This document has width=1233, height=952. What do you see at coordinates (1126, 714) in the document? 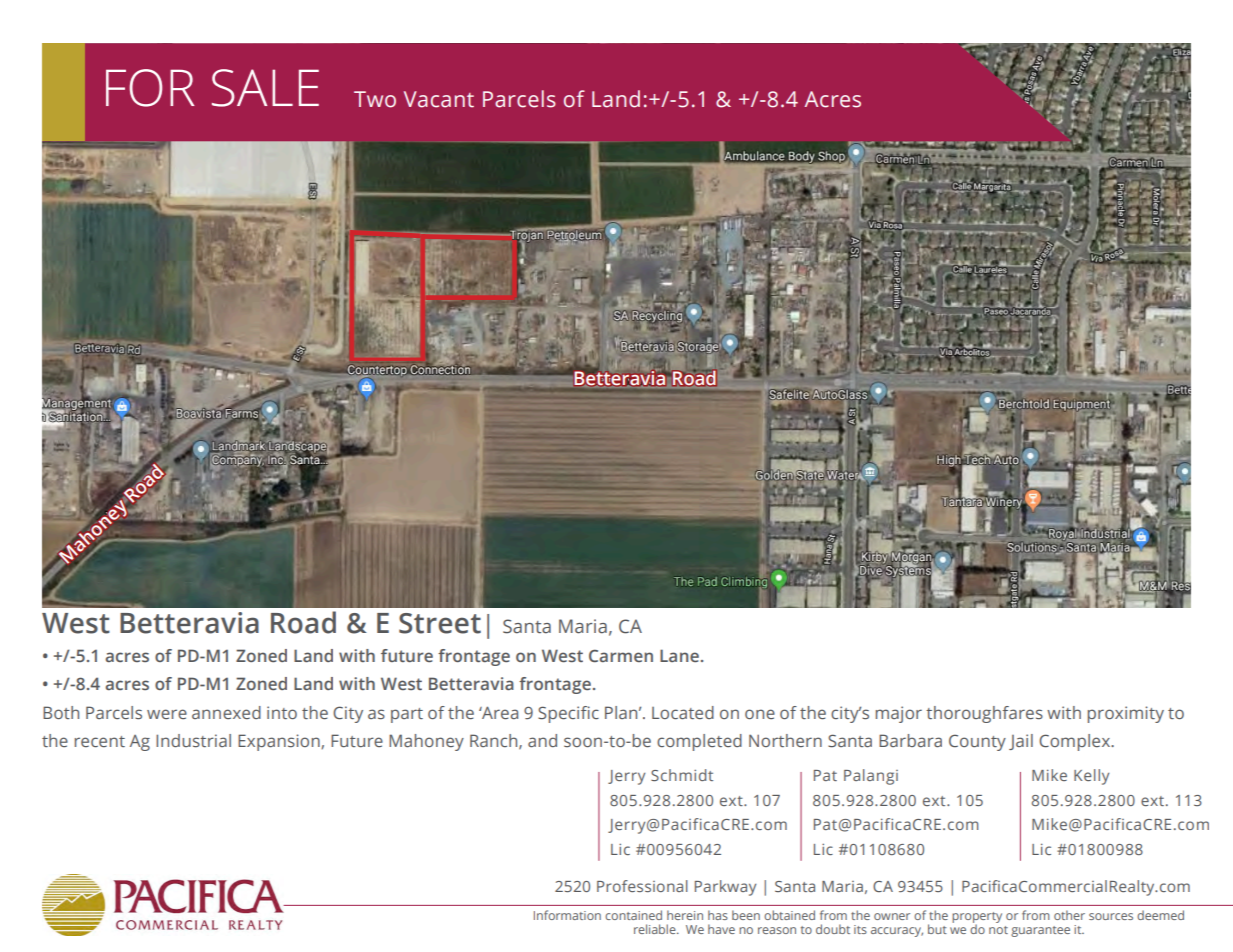
I see `proximity` at bounding box center [1126, 714].
